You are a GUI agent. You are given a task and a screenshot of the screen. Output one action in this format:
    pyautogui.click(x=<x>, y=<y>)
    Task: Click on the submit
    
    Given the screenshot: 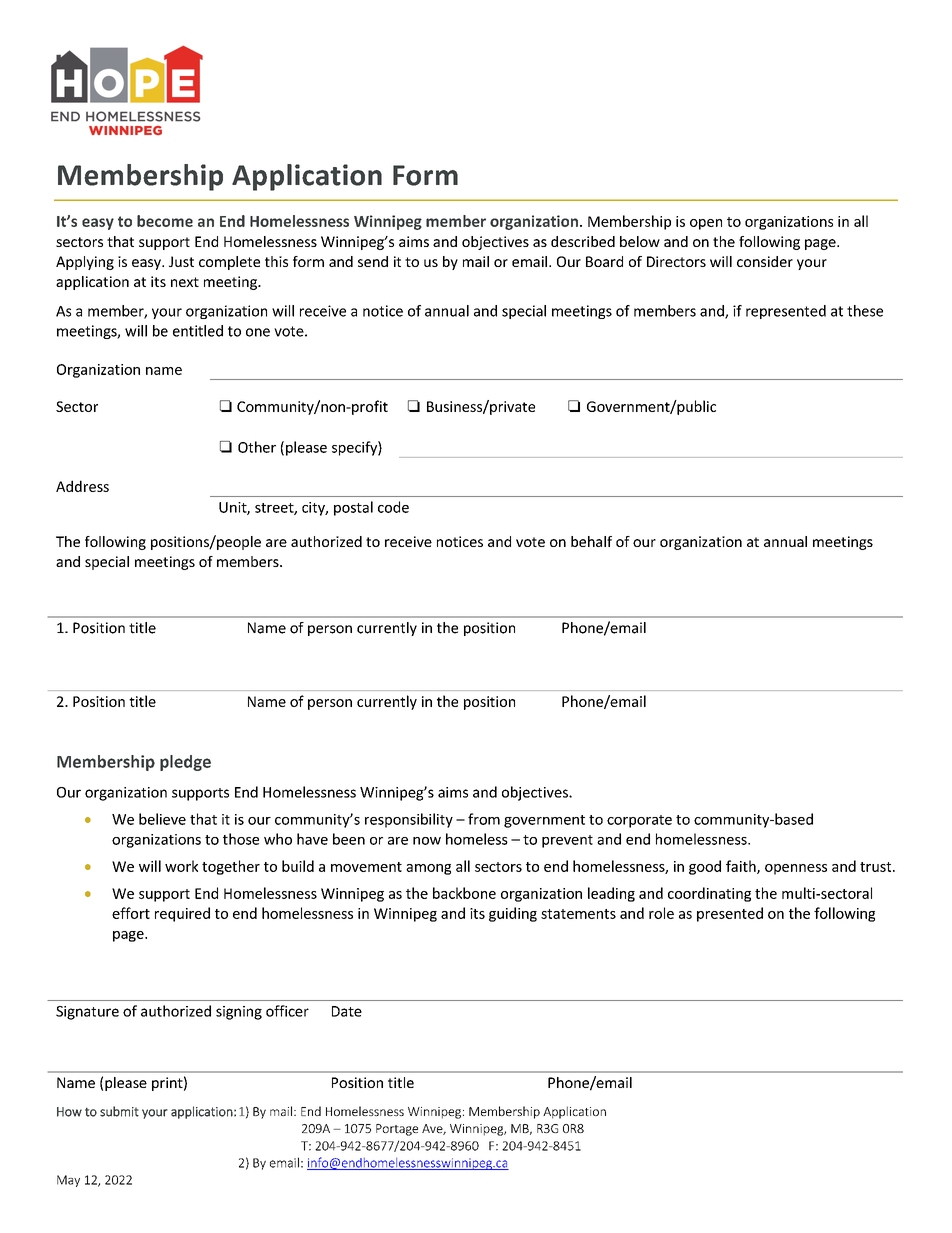 What is the action you would take?
    pyautogui.click(x=119, y=1111)
